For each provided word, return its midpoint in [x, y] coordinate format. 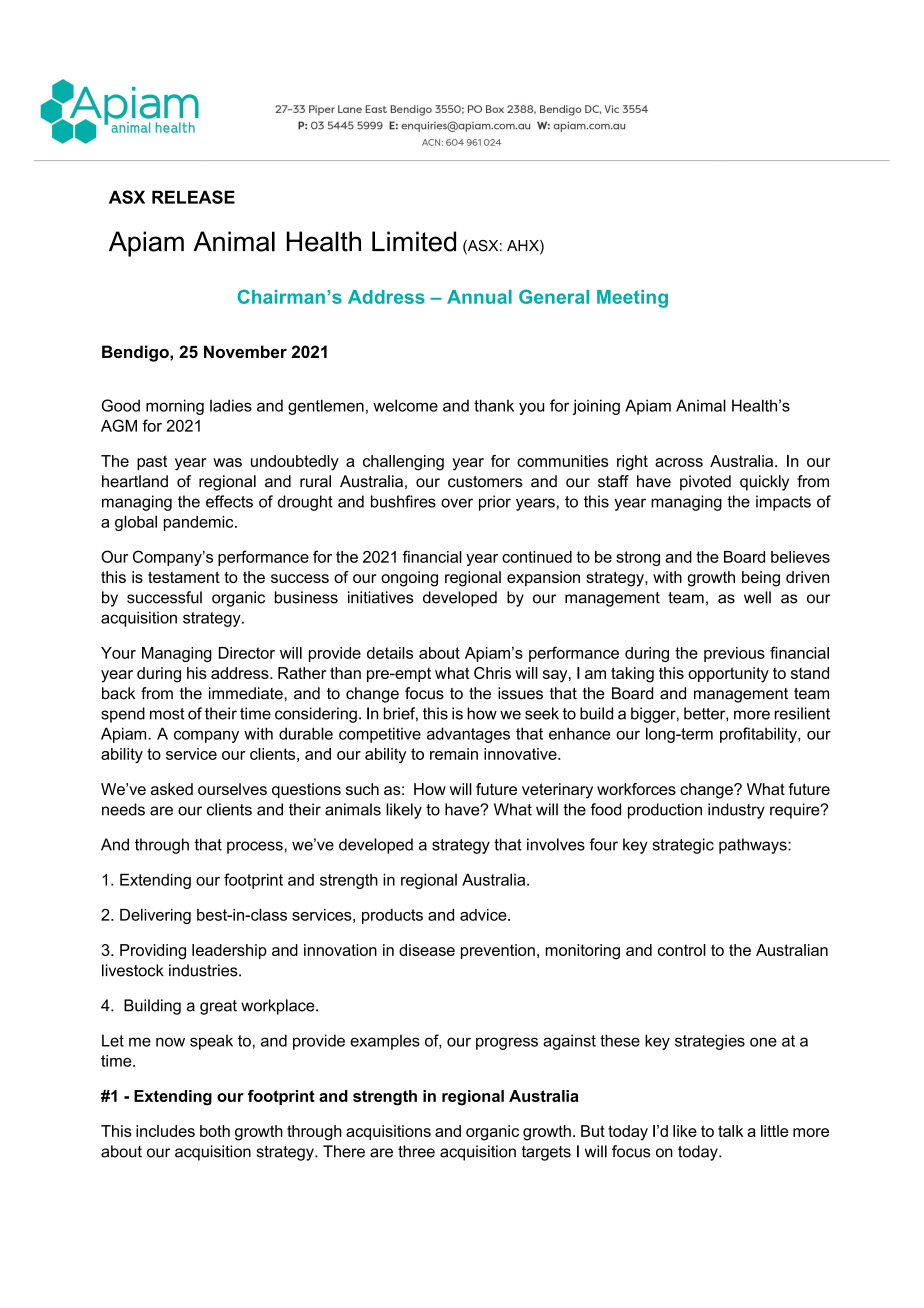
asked [172, 789]
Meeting [632, 299]
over [457, 503]
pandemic [200, 523]
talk [730, 1131]
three [416, 1151]
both [215, 1131]
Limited [414, 241]
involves [556, 844]
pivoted [705, 483]
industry [736, 811]
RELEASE [193, 197]
